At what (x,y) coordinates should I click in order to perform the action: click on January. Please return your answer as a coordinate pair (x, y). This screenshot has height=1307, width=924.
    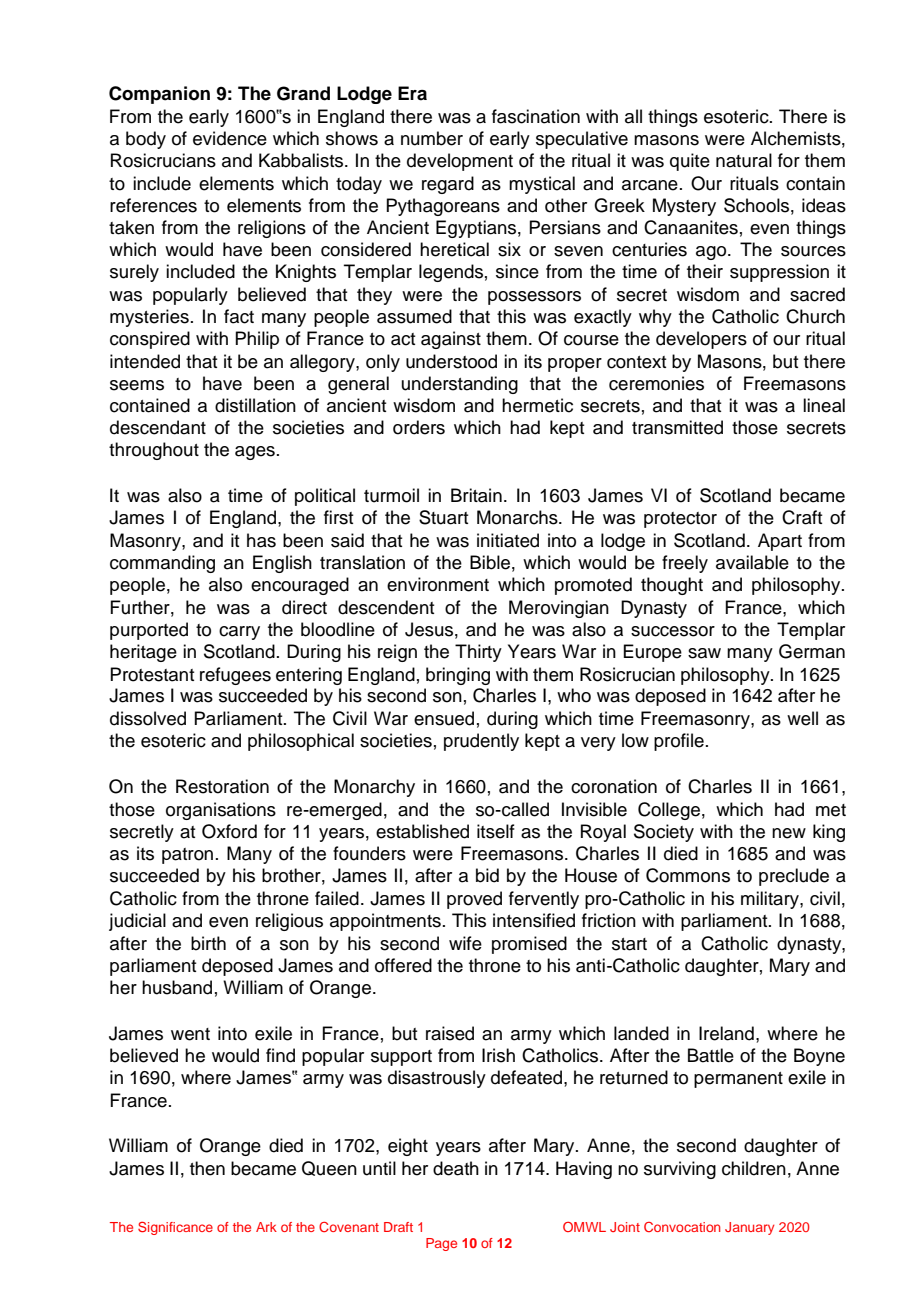
    Looking at the image, I should click on (749, 1228).
